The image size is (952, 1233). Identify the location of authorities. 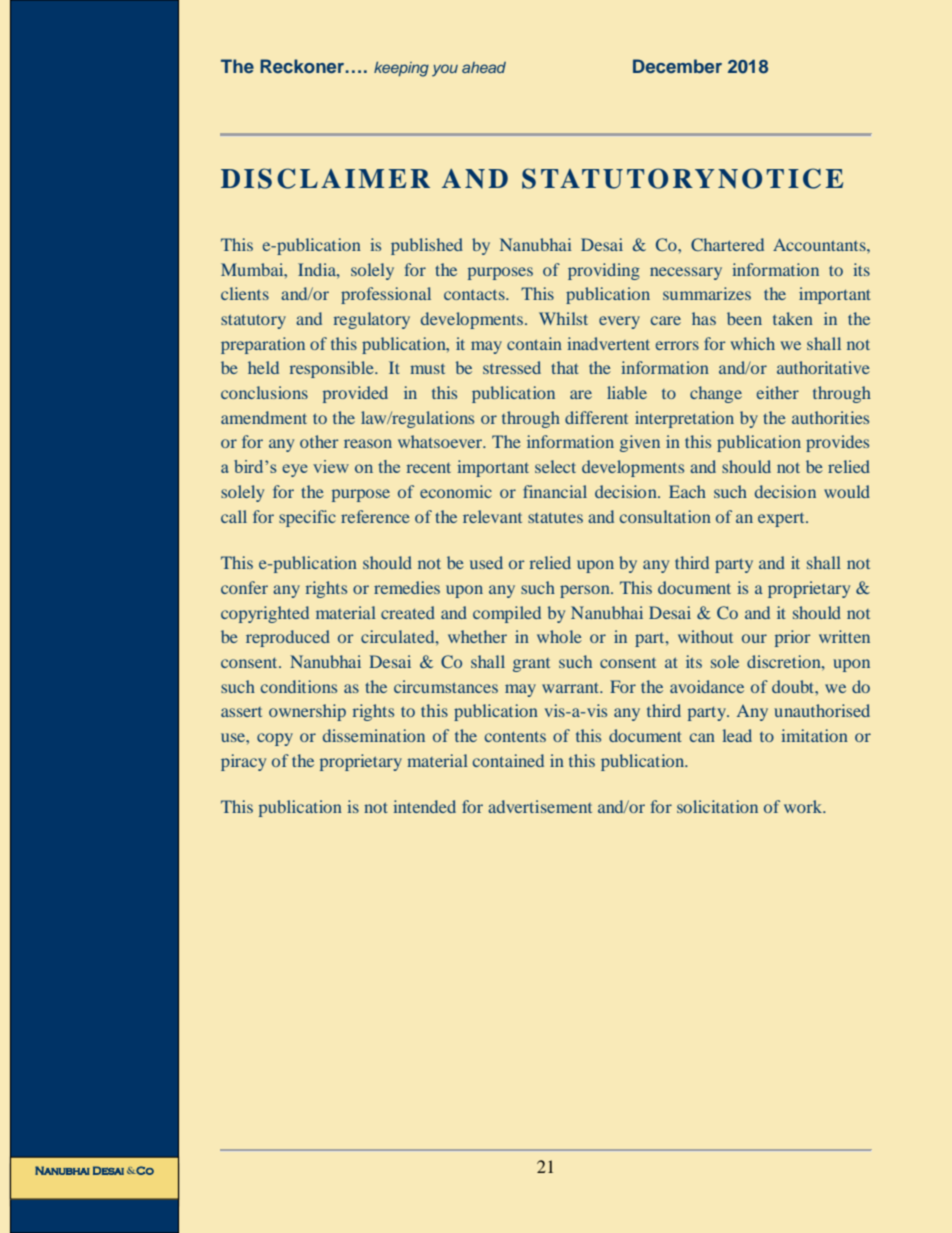
(830, 417).
